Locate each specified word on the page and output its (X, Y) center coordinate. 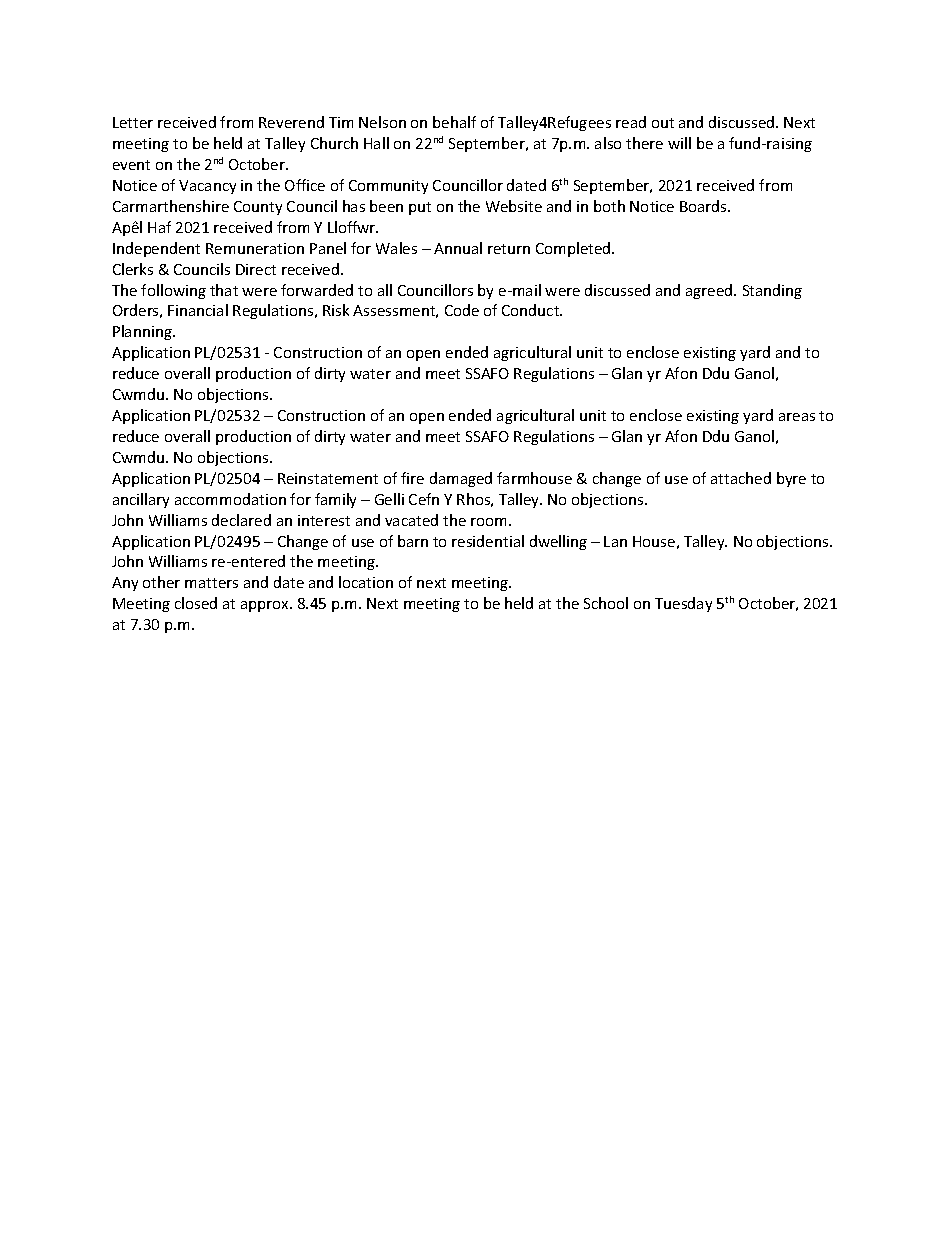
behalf (454, 122)
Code (462, 310)
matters (211, 583)
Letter (133, 122)
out (663, 123)
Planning (143, 332)
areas (797, 417)
